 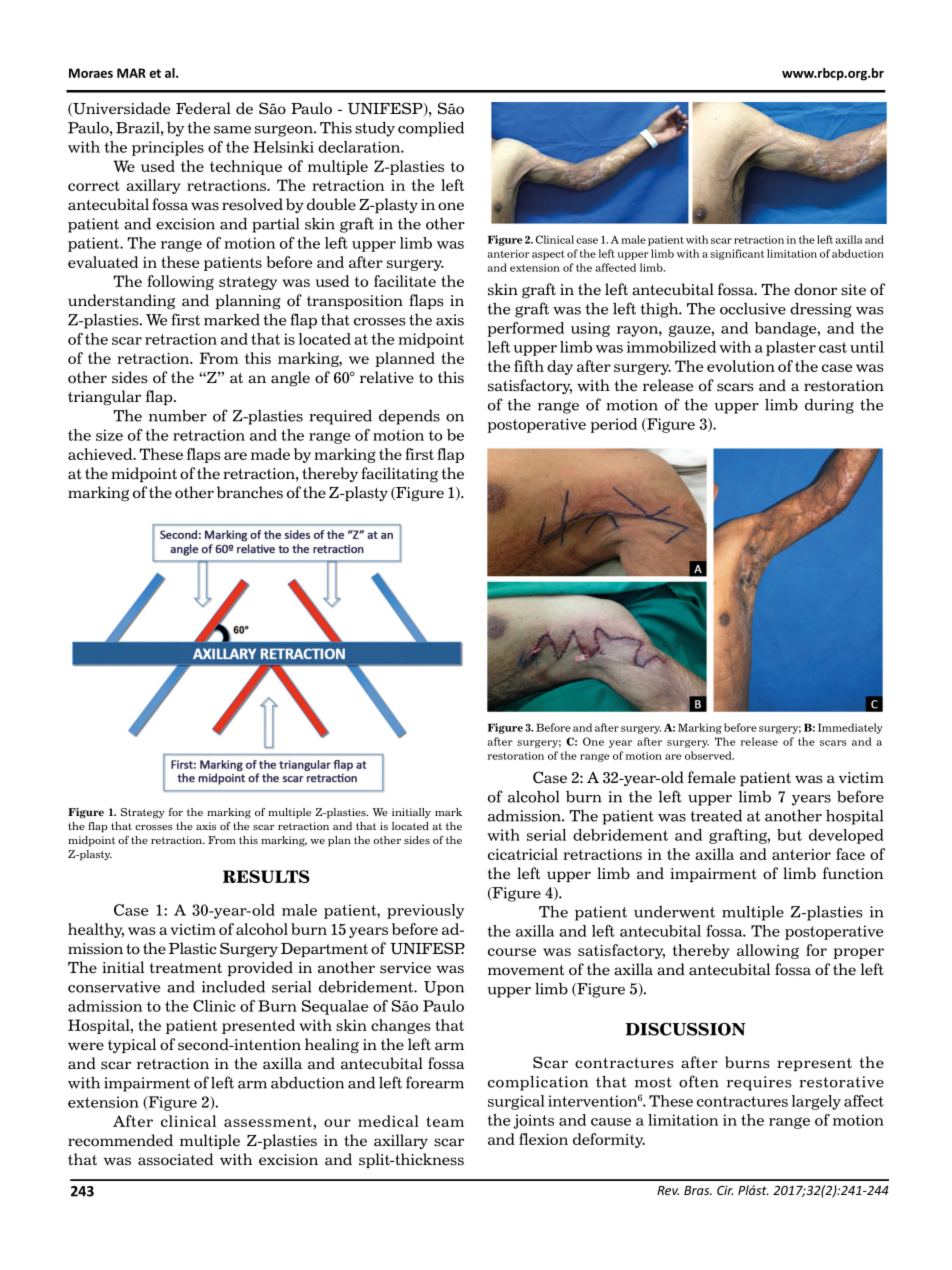 What do you see at coordinates (850, 728) in the page?
I see `Immediately` at bounding box center [850, 728].
